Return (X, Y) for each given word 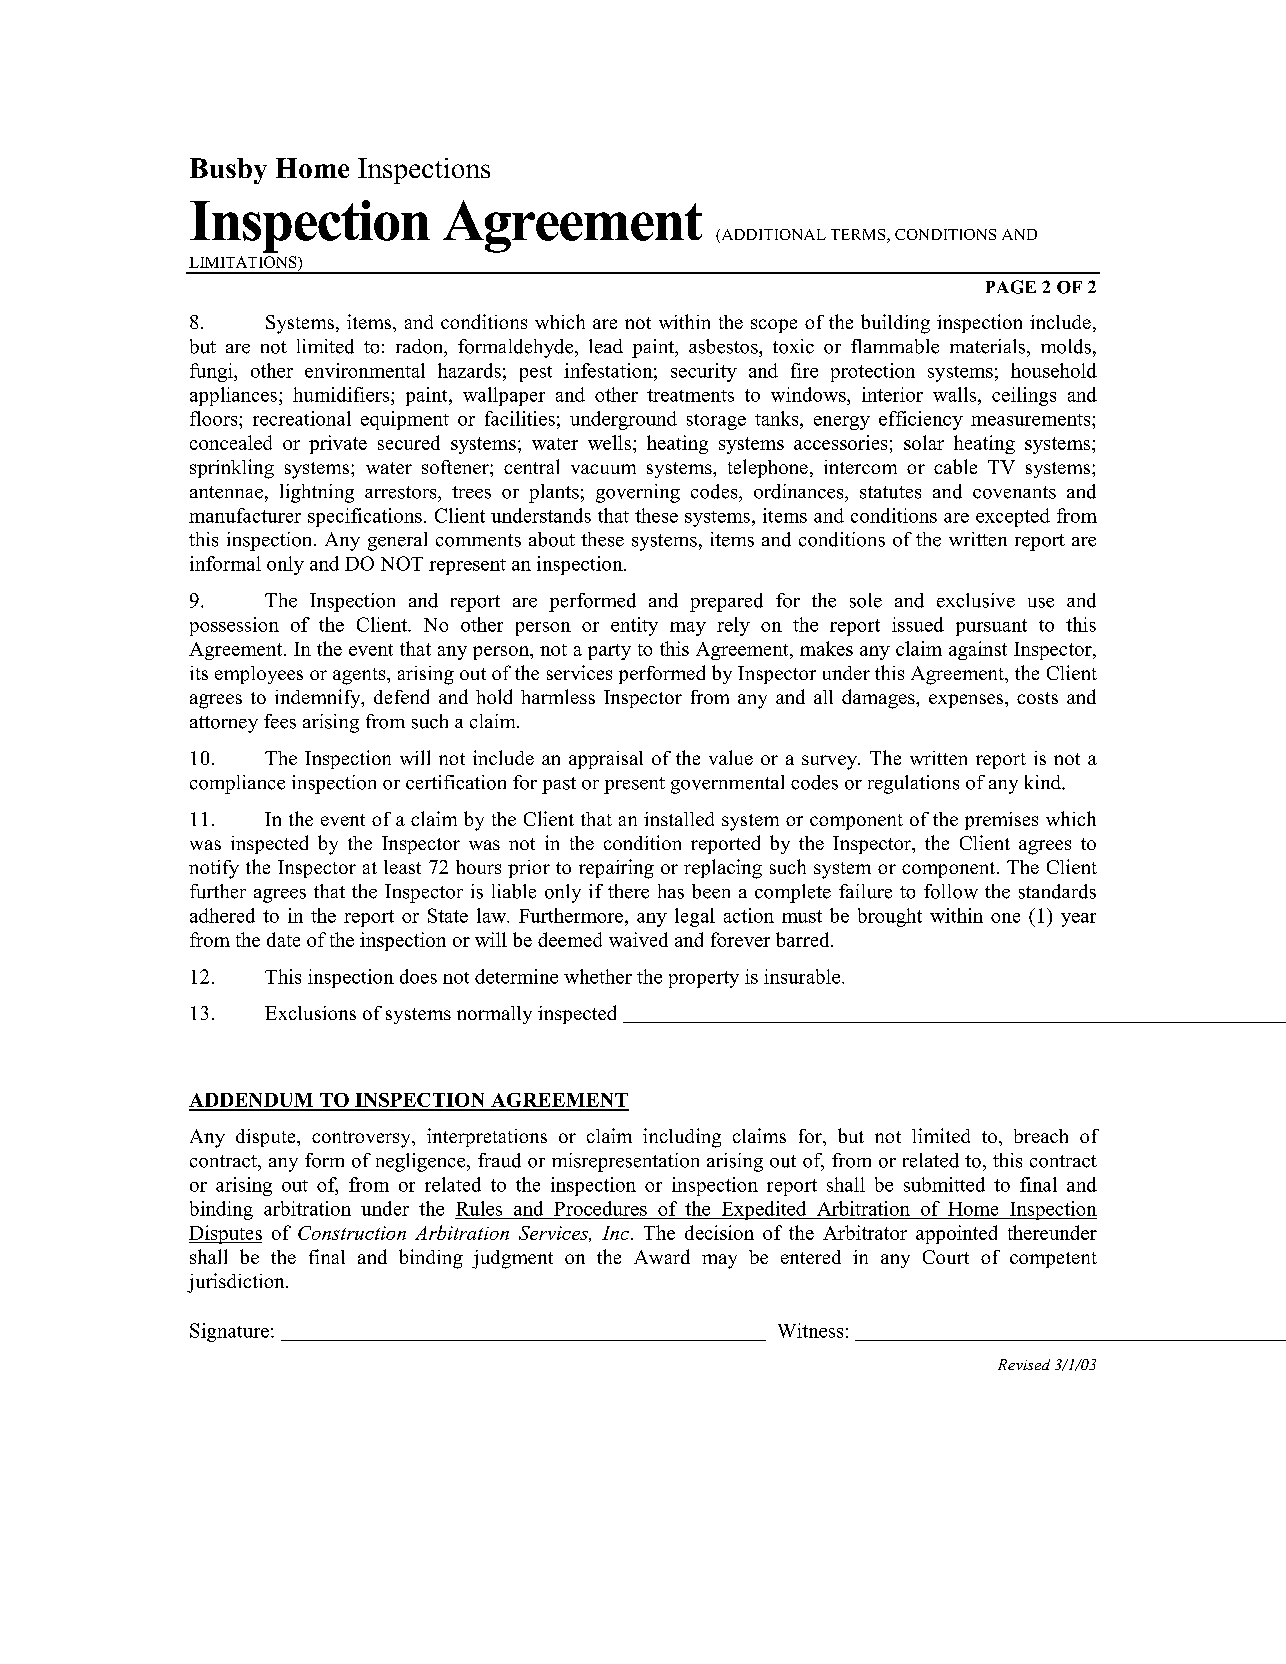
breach (1041, 1136)
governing (638, 493)
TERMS (859, 236)
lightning (317, 493)
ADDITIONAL (772, 236)
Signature (229, 1332)
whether (598, 976)
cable (955, 466)
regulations (913, 784)
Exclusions (310, 1013)
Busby (228, 171)
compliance (237, 784)
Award (662, 1256)
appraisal (606, 760)
